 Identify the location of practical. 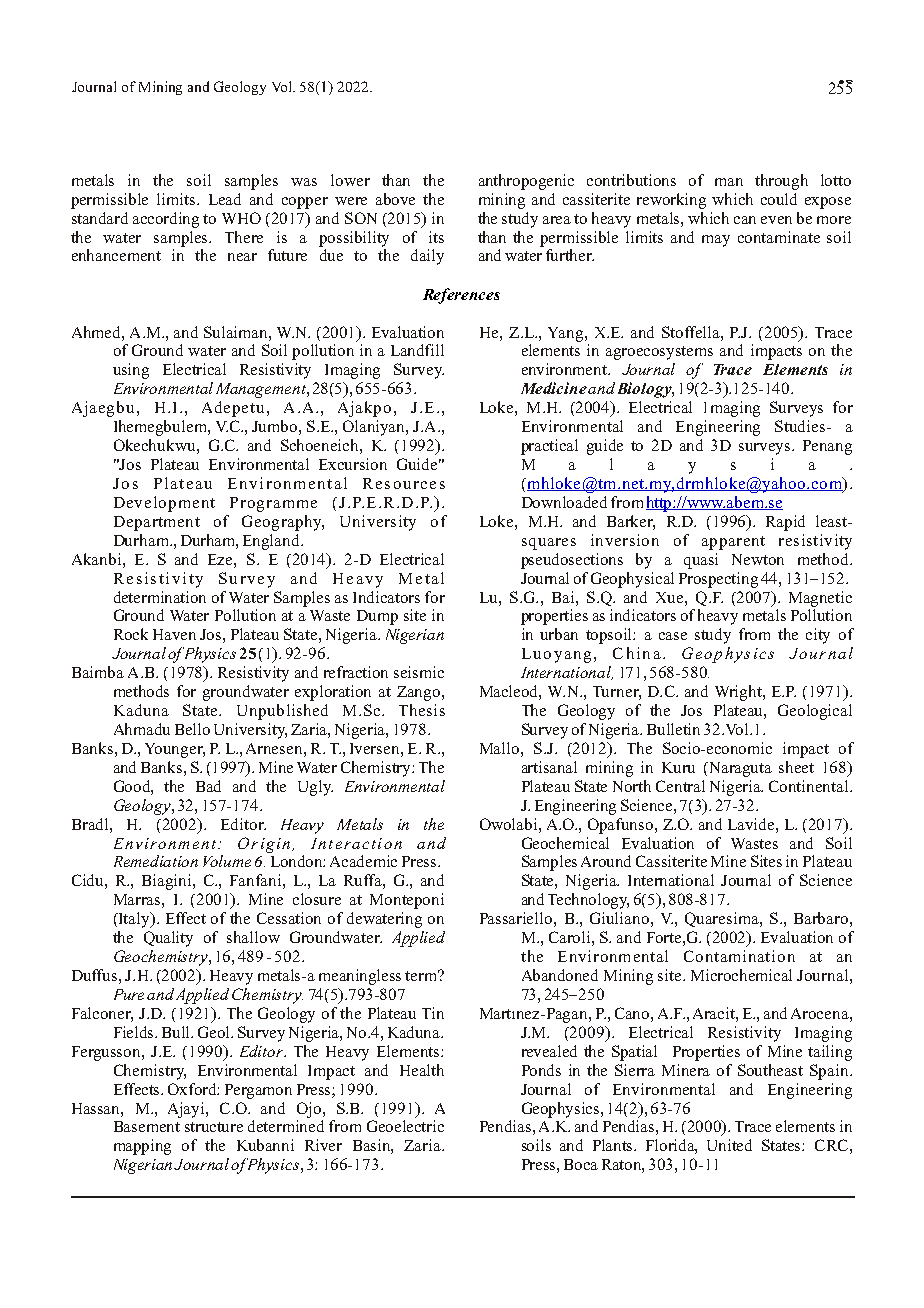
(549, 447).
